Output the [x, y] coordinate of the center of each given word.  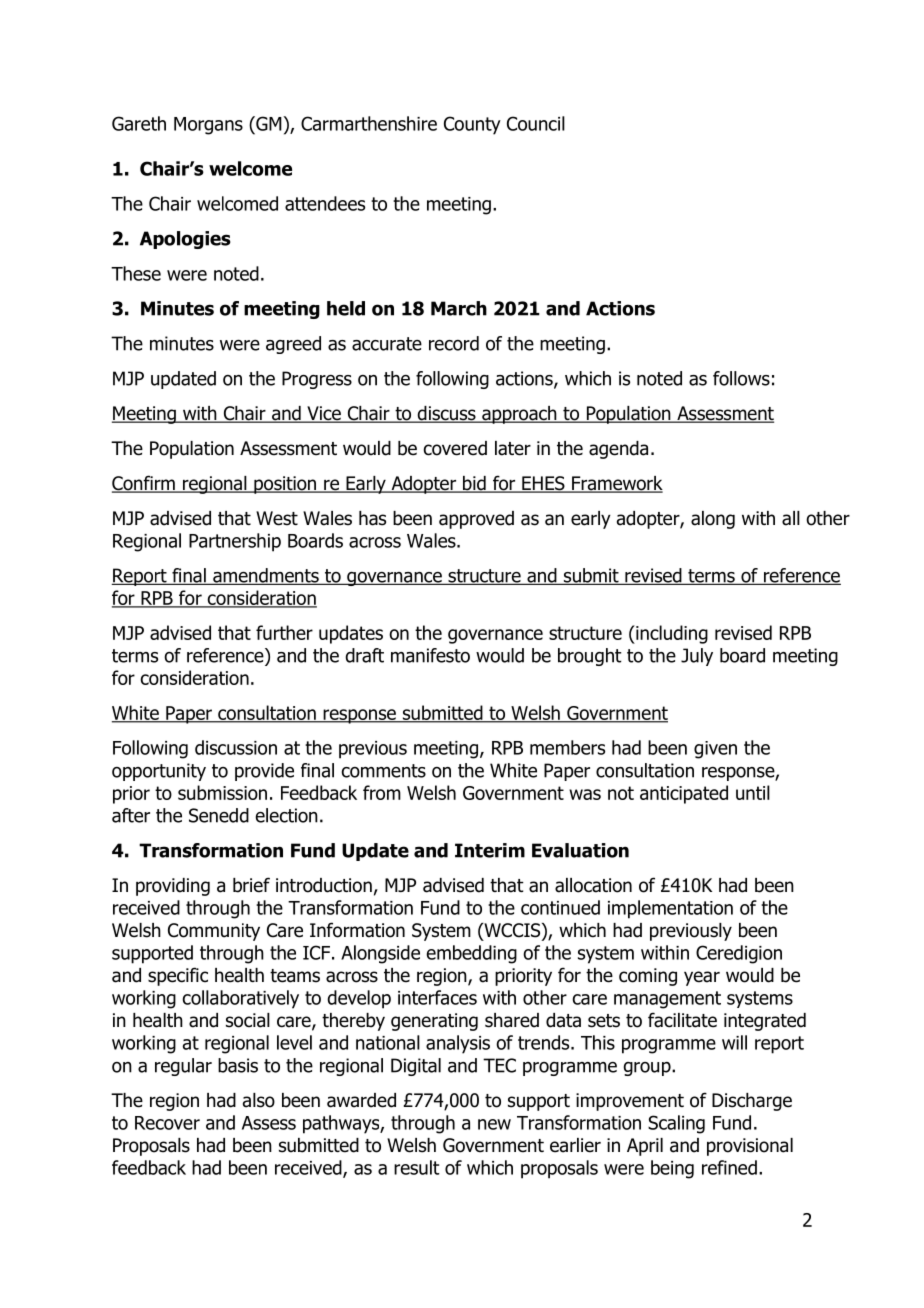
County [472, 125]
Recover [167, 1123]
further [284, 632]
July [697, 657]
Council [536, 123]
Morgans [208, 126]
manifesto [430, 655]
